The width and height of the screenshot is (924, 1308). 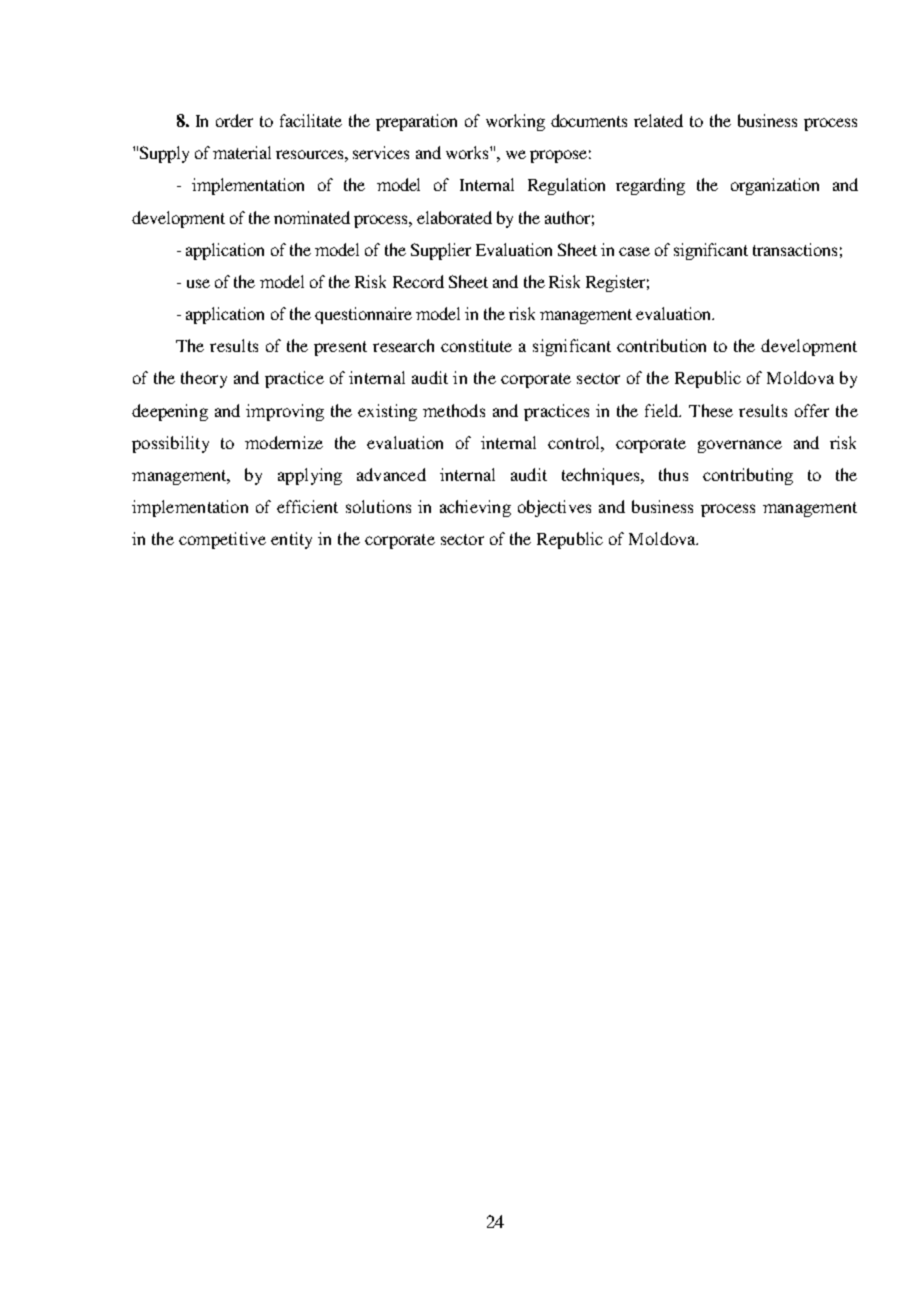 I want to click on present, so click(x=340, y=348).
